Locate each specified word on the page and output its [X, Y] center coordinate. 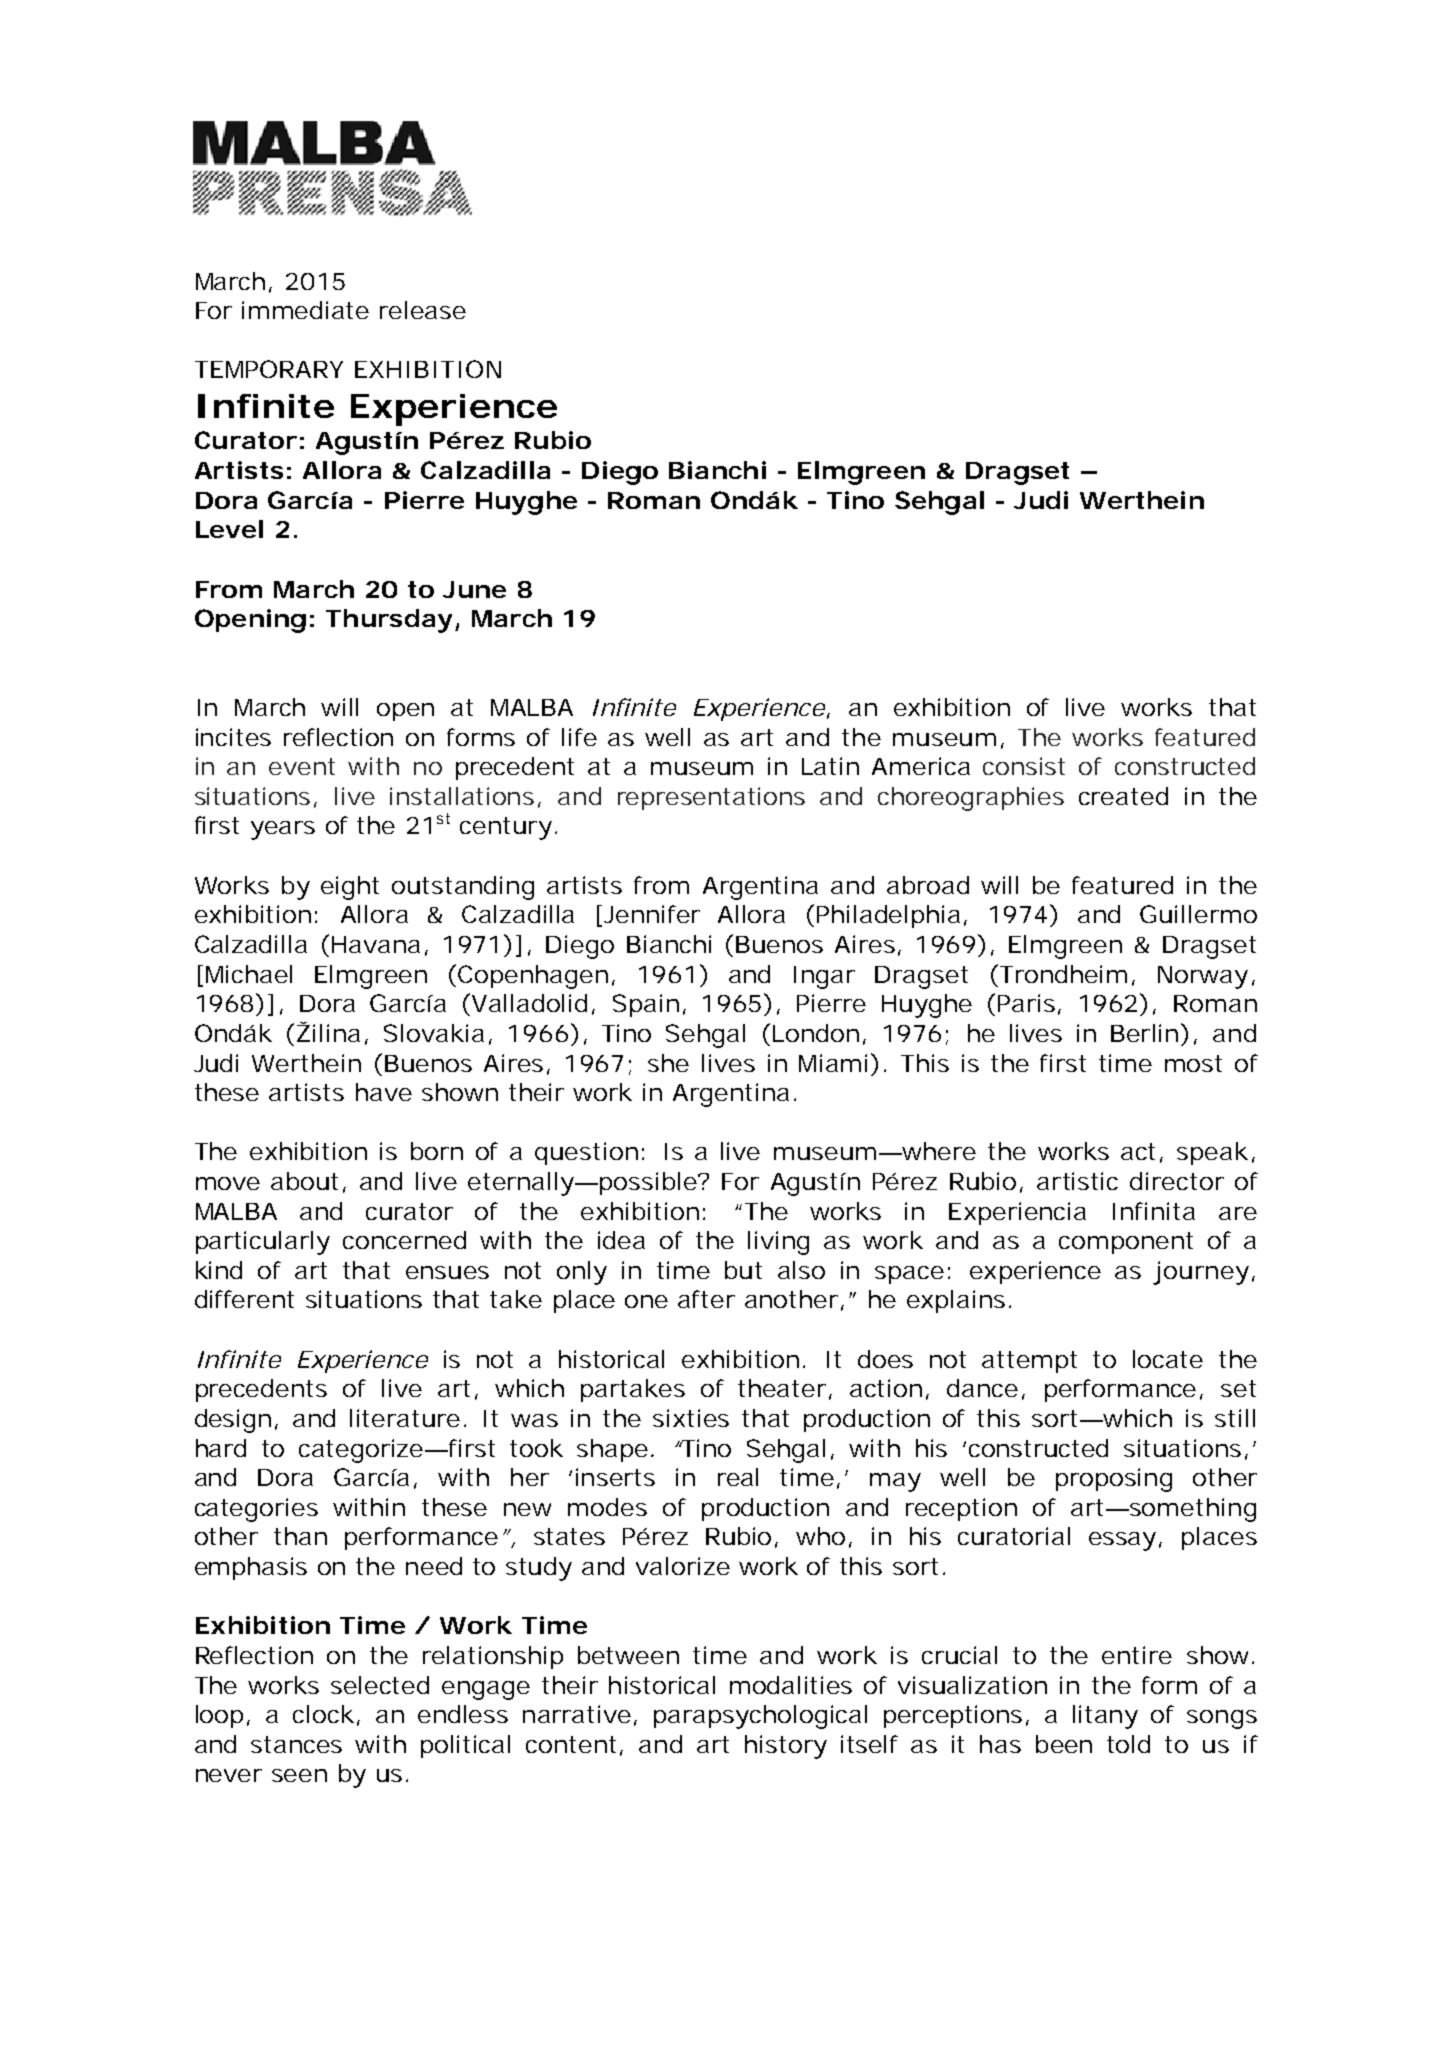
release [423, 310]
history [786, 1747]
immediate [305, 310]
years [283, 830]
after [706, 1299]
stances [296, 1744]
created [1123, 796]
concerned [404, 1240]
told [1128, 1744]
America [921, 766]
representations [711, 798]
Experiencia [1017, 1213]
